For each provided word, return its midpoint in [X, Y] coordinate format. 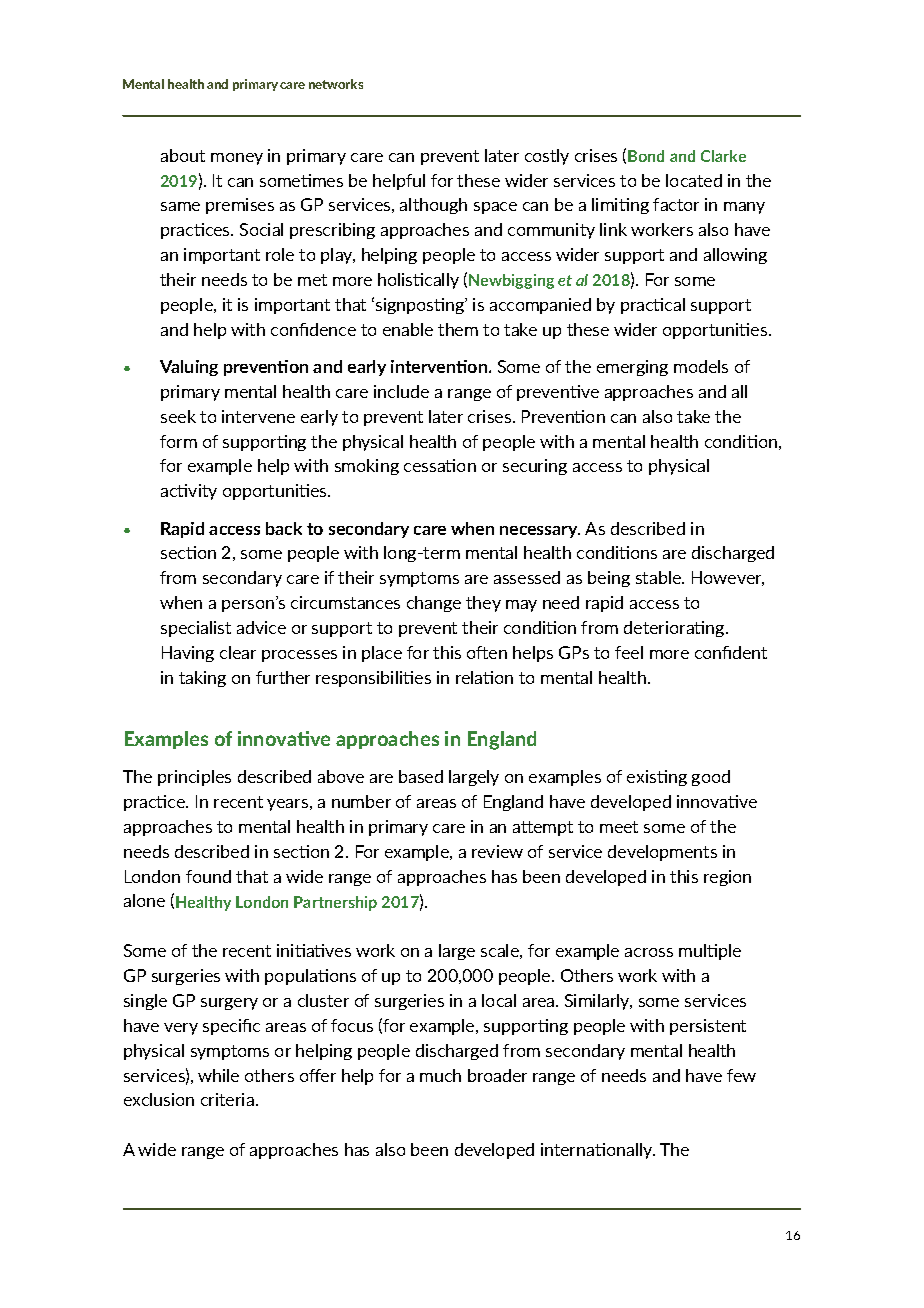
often [487, 652]
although [433, 206]
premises [240, 206]
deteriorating [675, 629]
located [694, 180]
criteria [227, 1099]
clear [238, 652]
